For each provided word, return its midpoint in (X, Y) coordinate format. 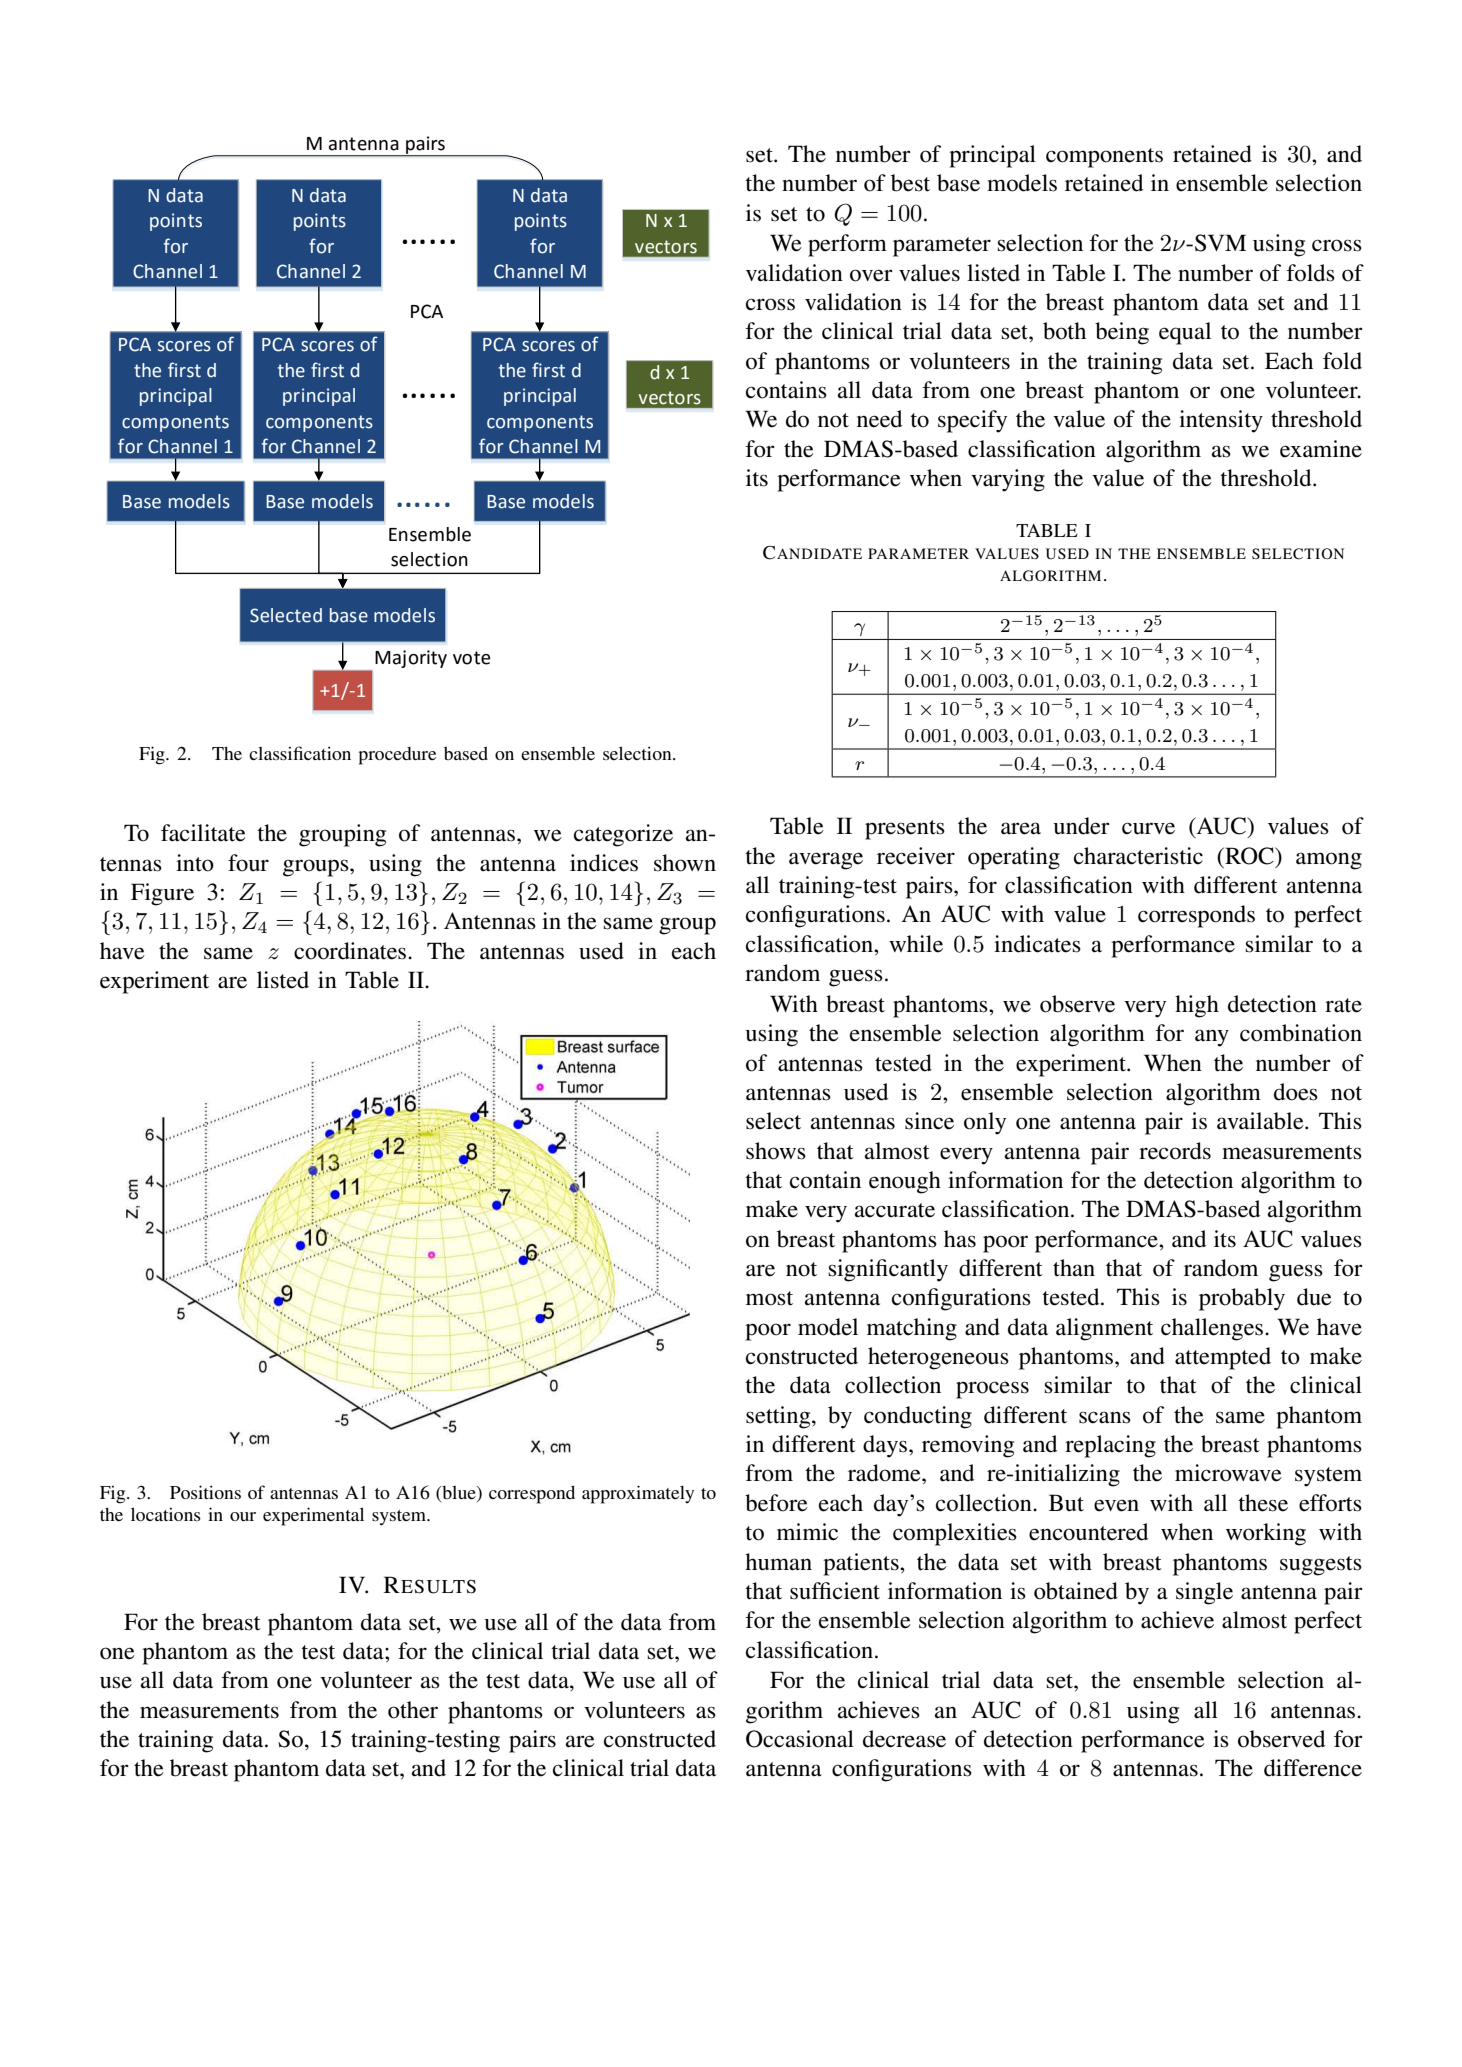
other (413, 1710)
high (1197, 1006)
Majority (411, 659)
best (910, 183)
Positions (205, 1492)
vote (471, 658)
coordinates (351, 951)
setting (779, 1417)
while (916, 944)
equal (1185, 333)
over (871, 275)
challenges (1213, 1329)
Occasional (800, 1739)
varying (1008, 480)
